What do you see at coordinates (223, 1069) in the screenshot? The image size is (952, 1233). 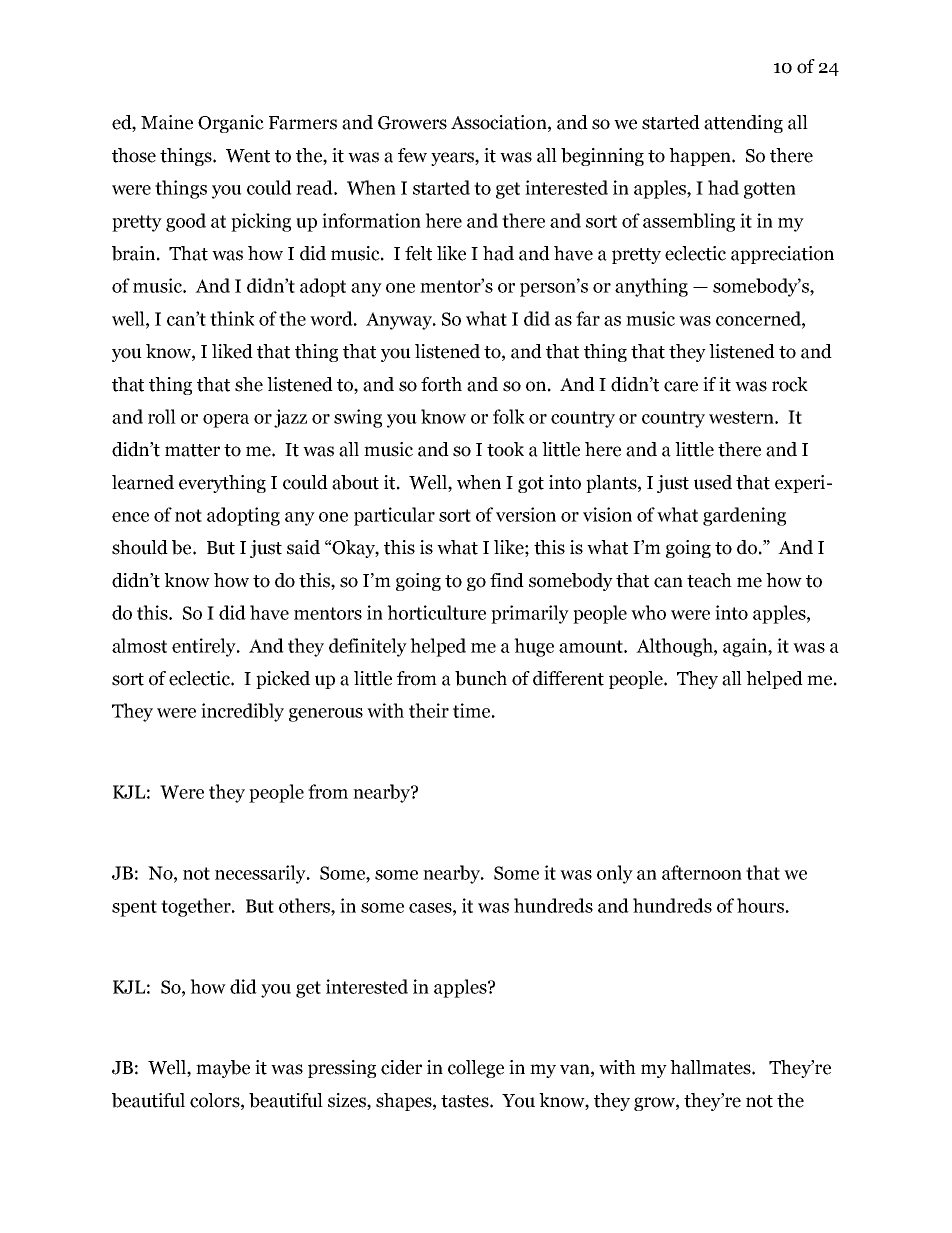 I see `maybe` at bounding box center [223, 1069].
